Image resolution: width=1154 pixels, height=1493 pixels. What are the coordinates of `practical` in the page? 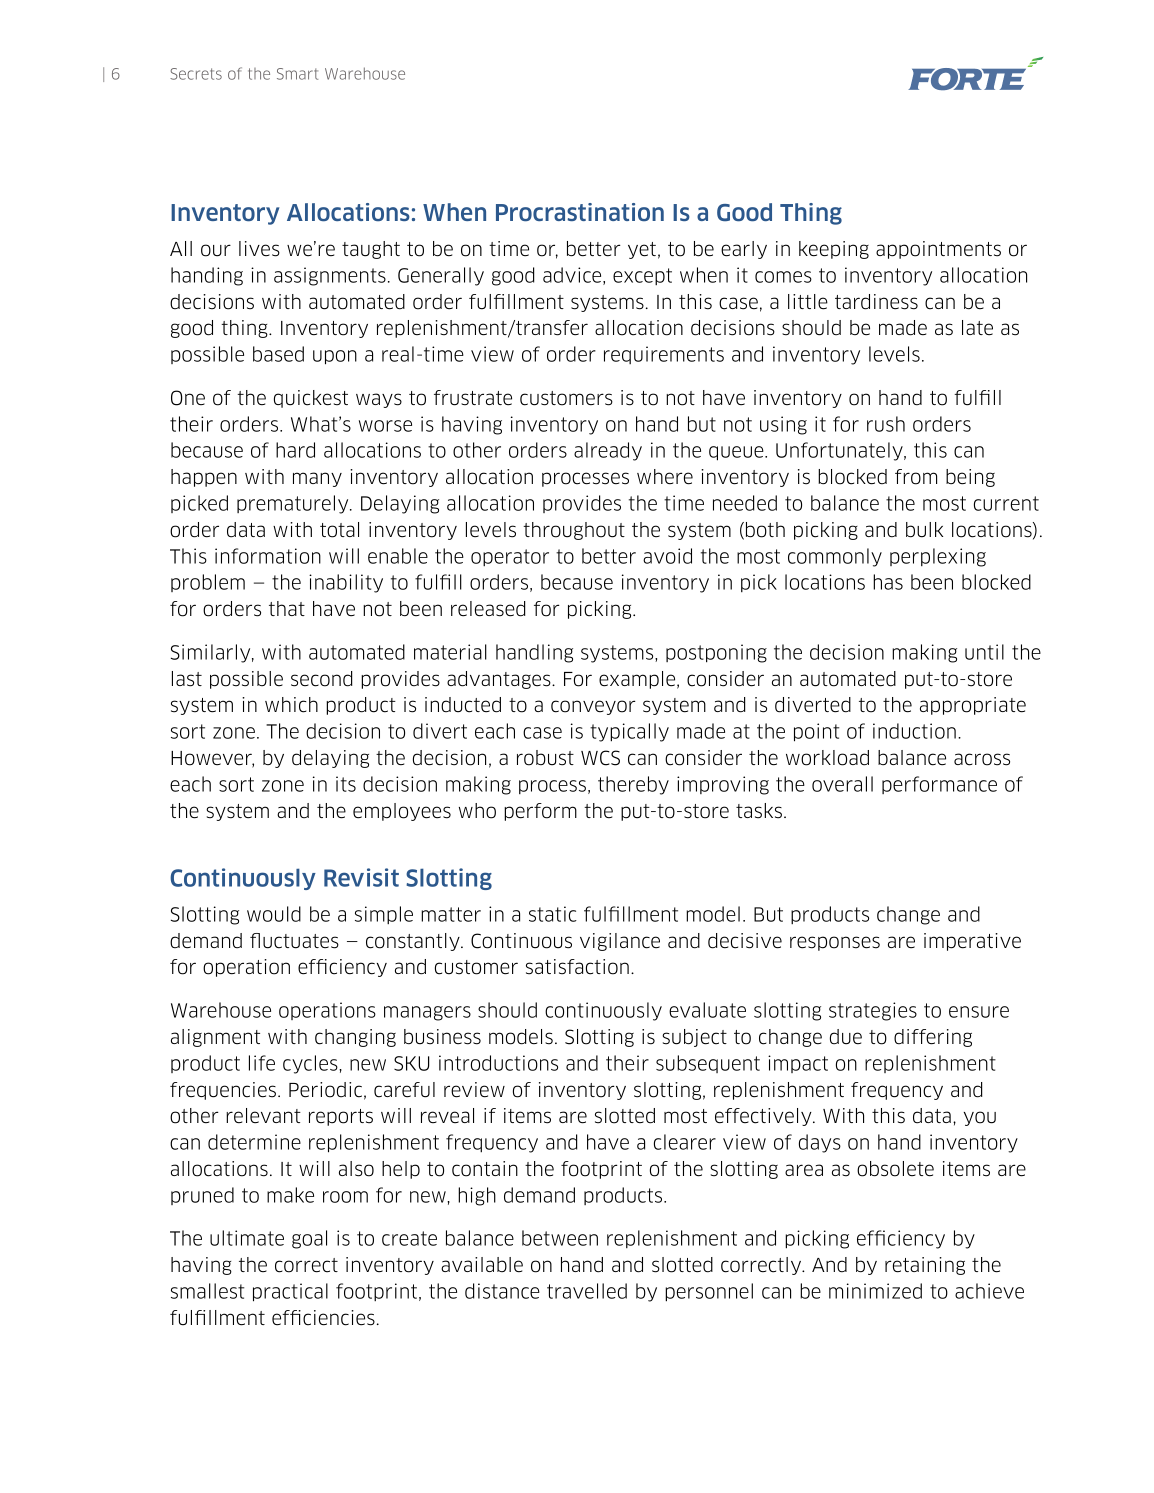 It's located at (290, 1292).
